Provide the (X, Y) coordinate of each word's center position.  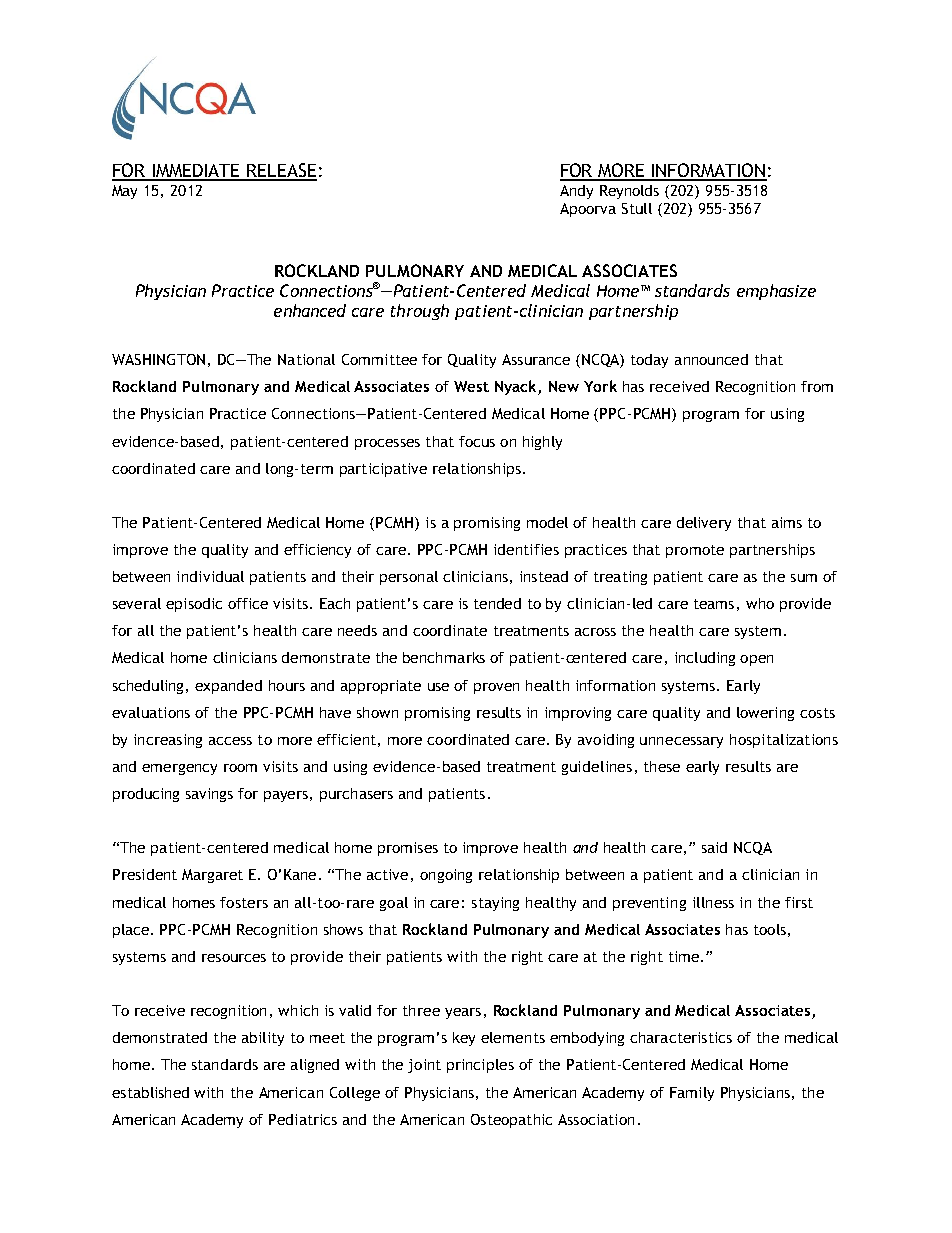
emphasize (776, 292)
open (756, 660)
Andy (576, 192)
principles (480, 1066)
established (150, 1092)
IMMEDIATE (196, 172)
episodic (194, 605)
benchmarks (444, 657)
